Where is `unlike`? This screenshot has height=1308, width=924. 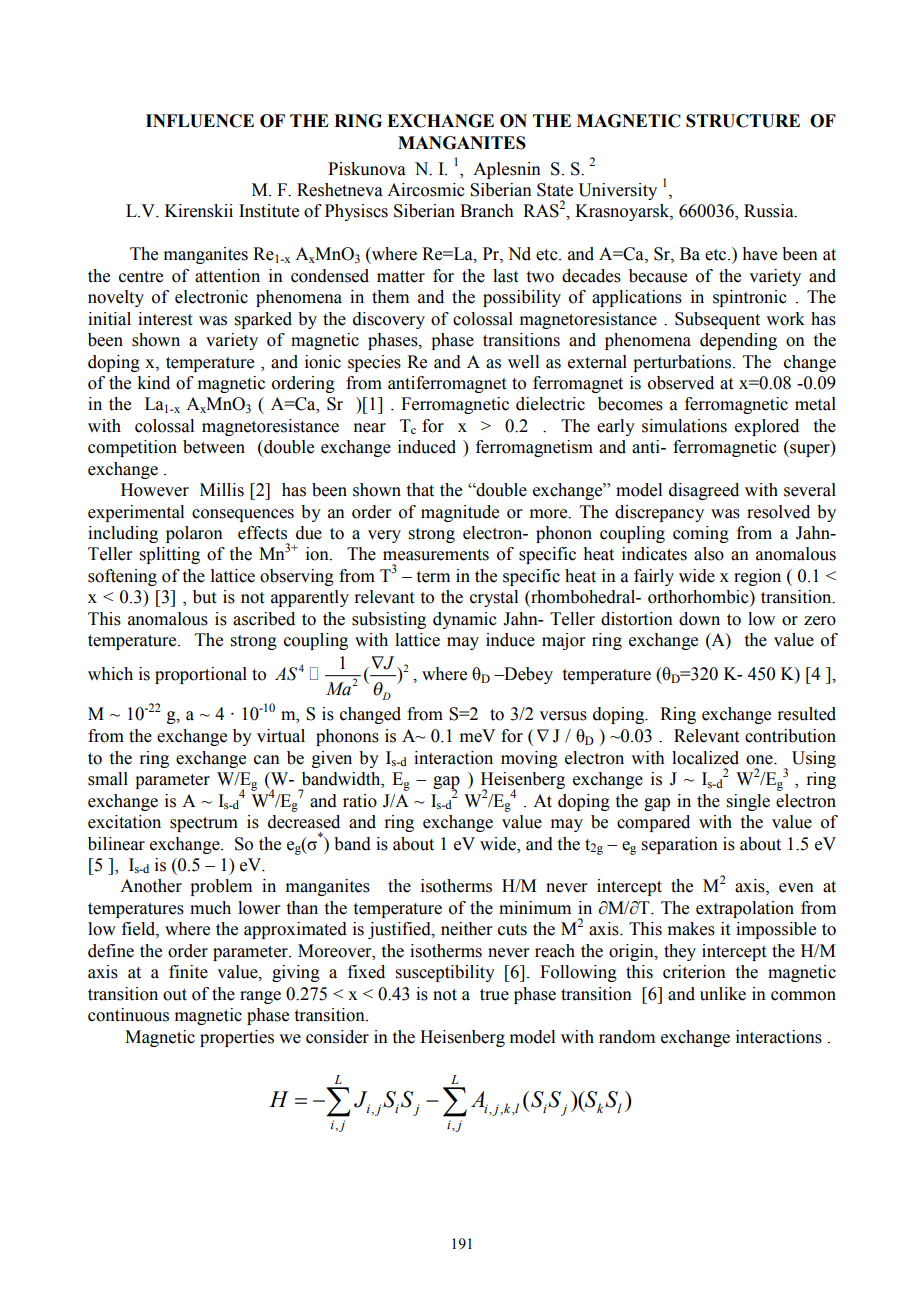
unlike is located at coordinates (723, 994).
